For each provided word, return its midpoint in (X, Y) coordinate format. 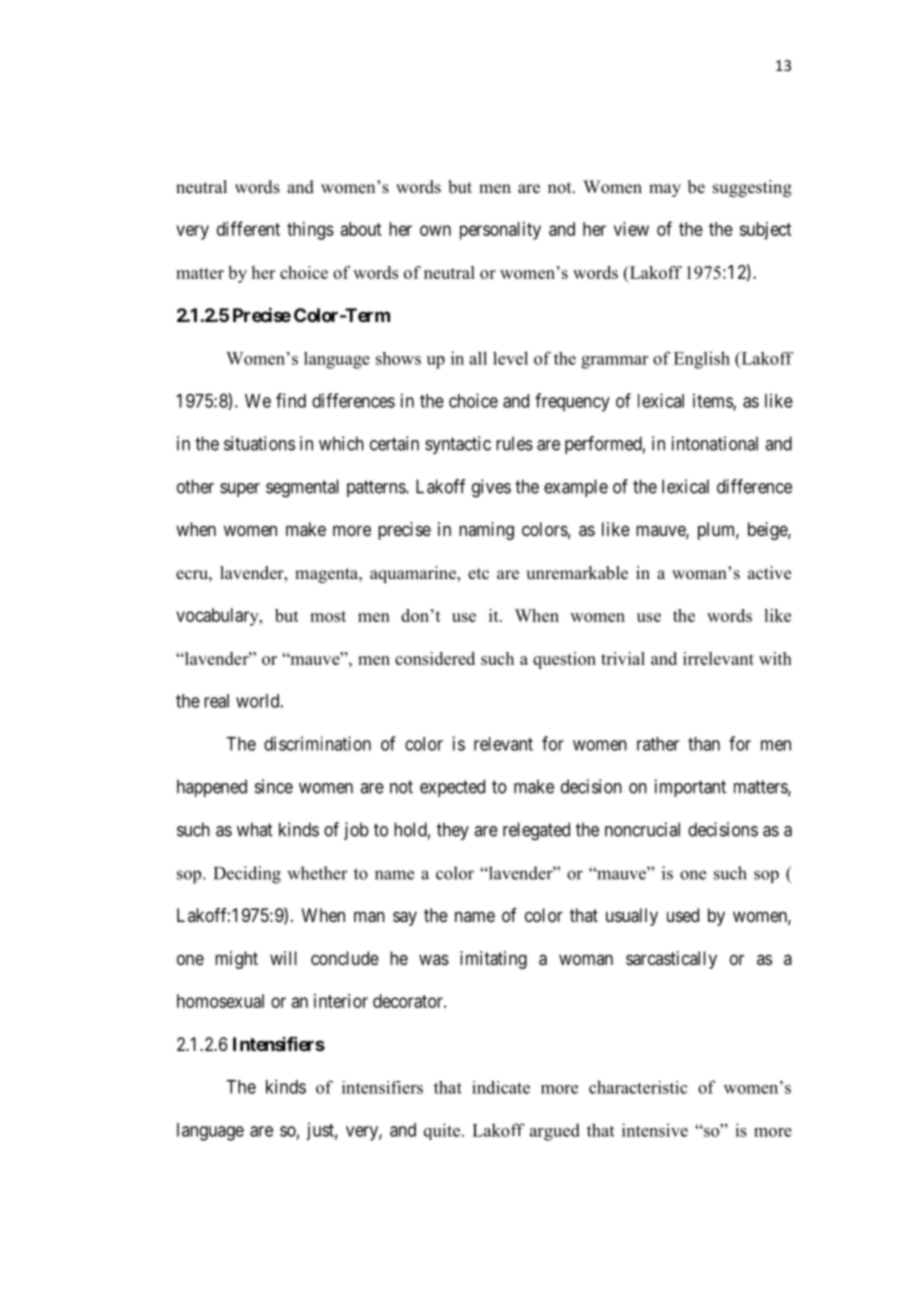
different (248, 228)
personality (500, 231)
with (775, 658)
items (713, 401)
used (683, 915)
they (453, 831)
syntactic (458, 445)
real (216, 701)
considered (435, 658)
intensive (655, 1130)
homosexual (220, 1001)
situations (259, 443)
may (665, 190)
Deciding (247, 875)
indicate (501, 1087)
